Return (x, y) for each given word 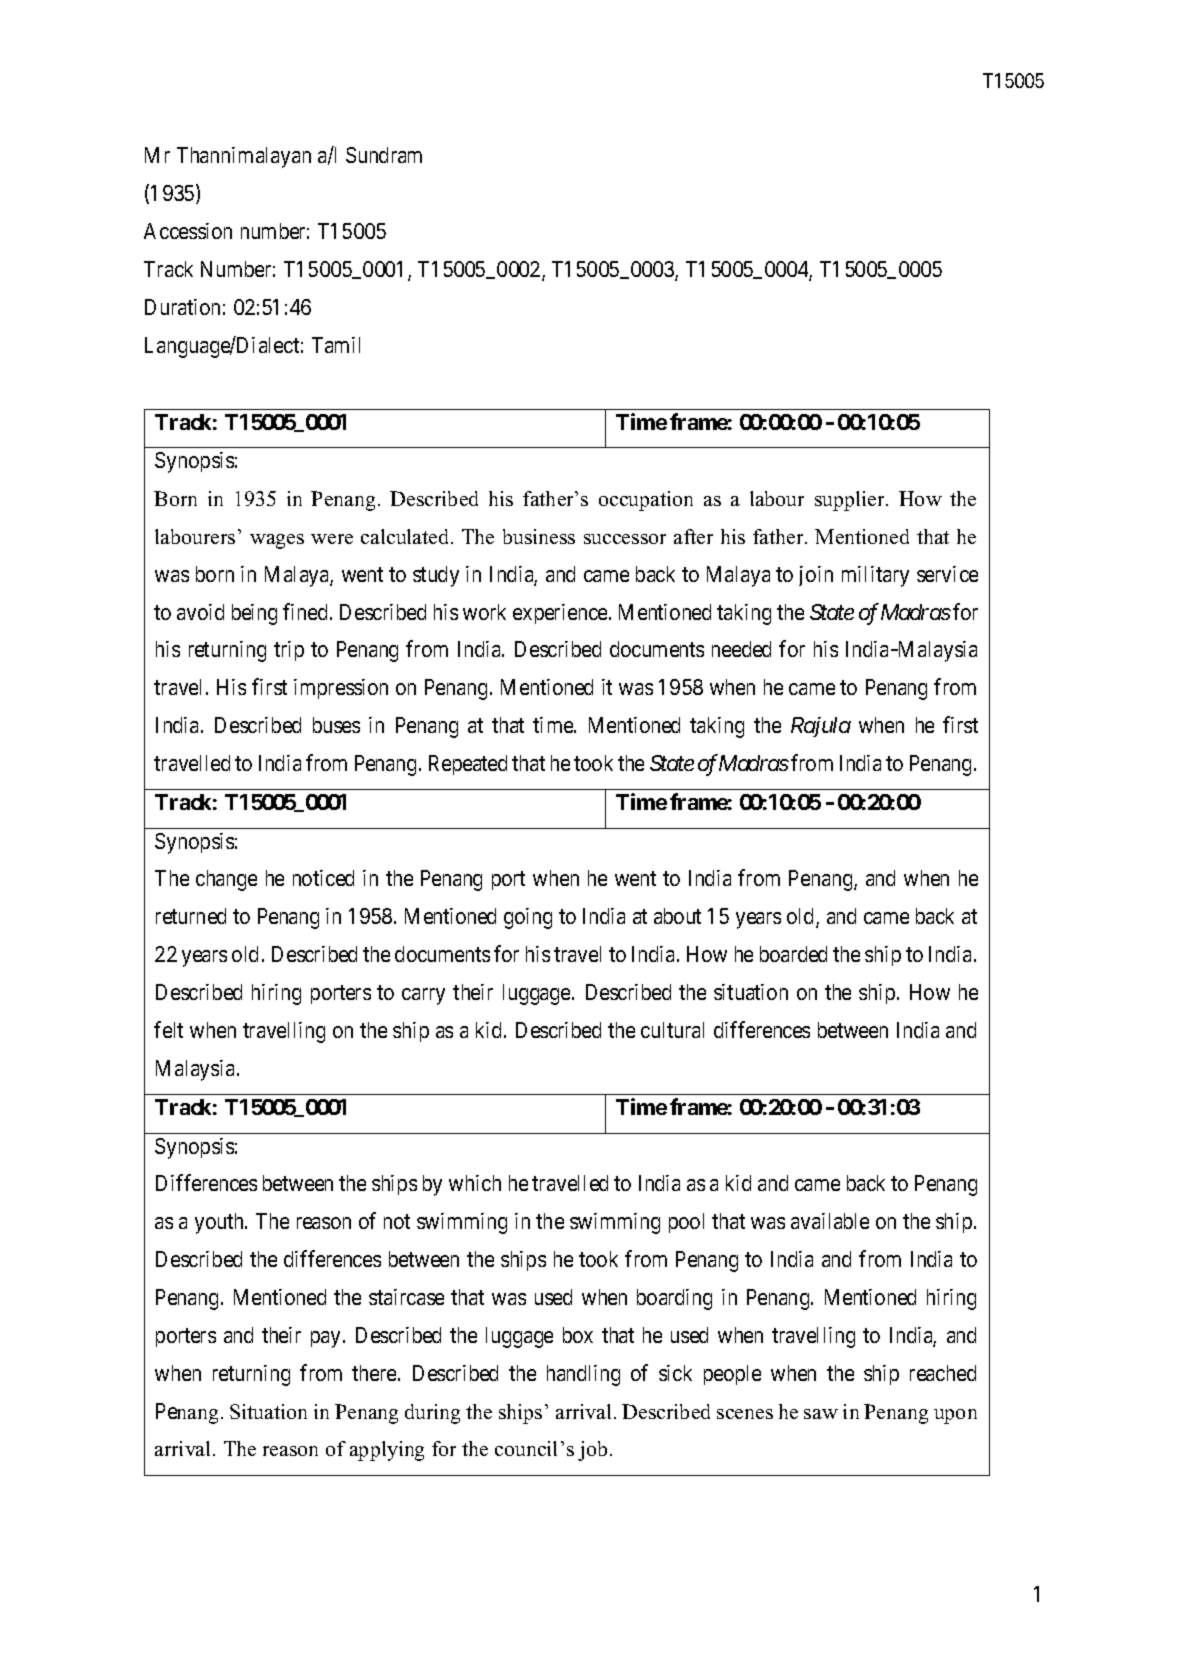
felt (168, 1029)
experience (561, 614)
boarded (793, 954)
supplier (851, 501)
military (875, 576)
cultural (672, 1030)
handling (583, 1375)
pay (325, 1339)
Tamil (336, 345)
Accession (188, 231)
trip (289, 651)
